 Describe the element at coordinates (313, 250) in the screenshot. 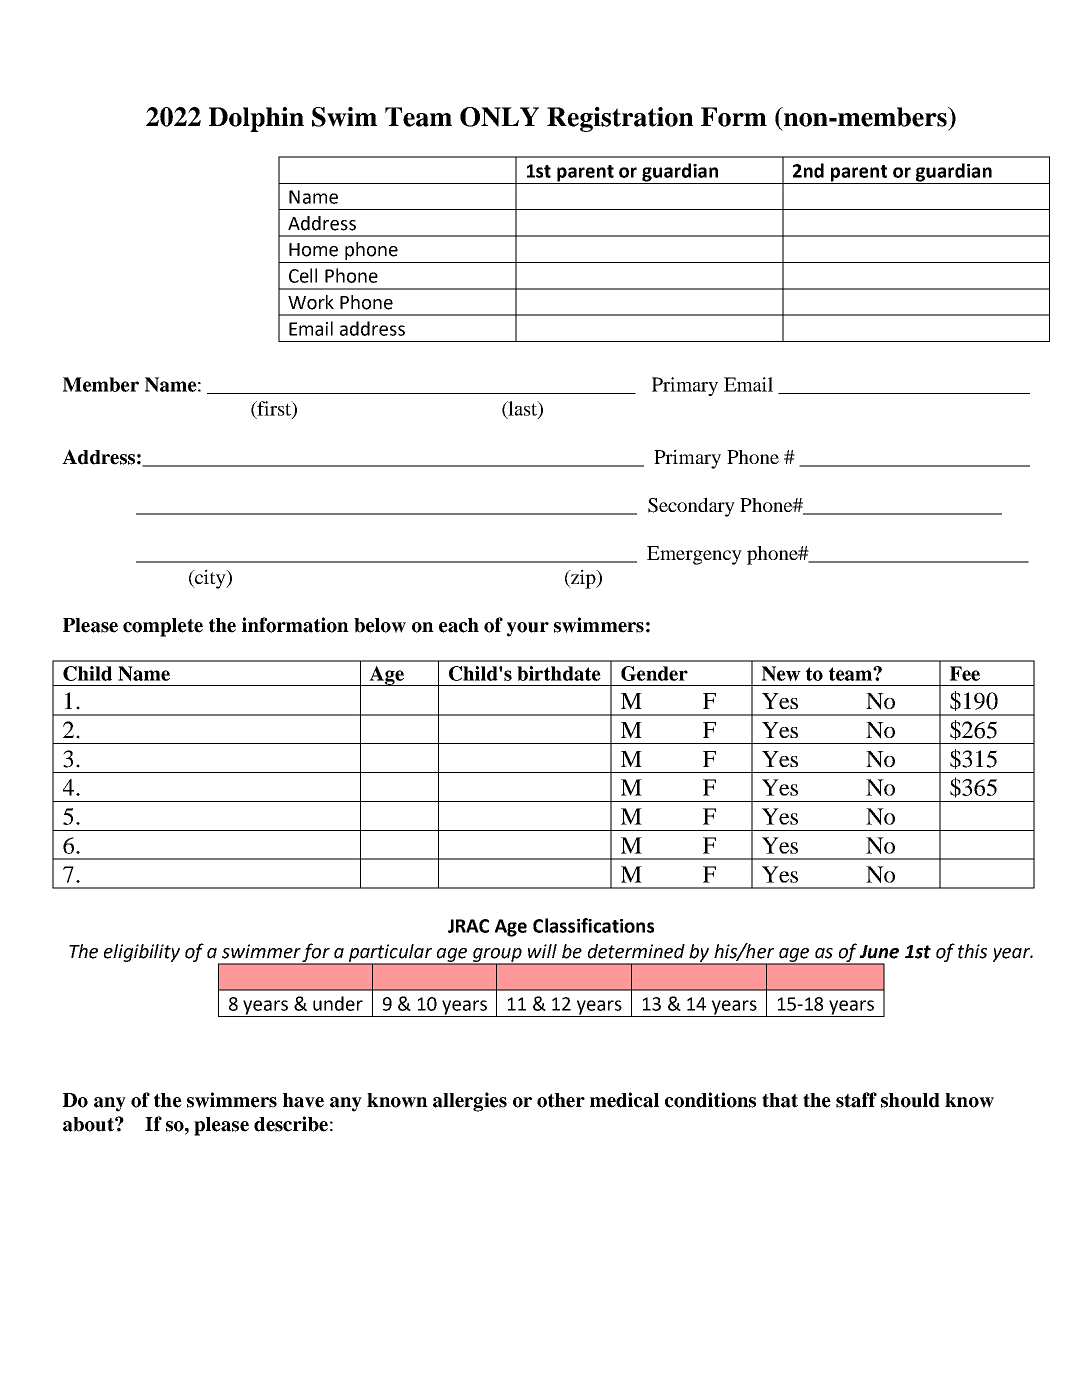

I see `Home` at that location.
